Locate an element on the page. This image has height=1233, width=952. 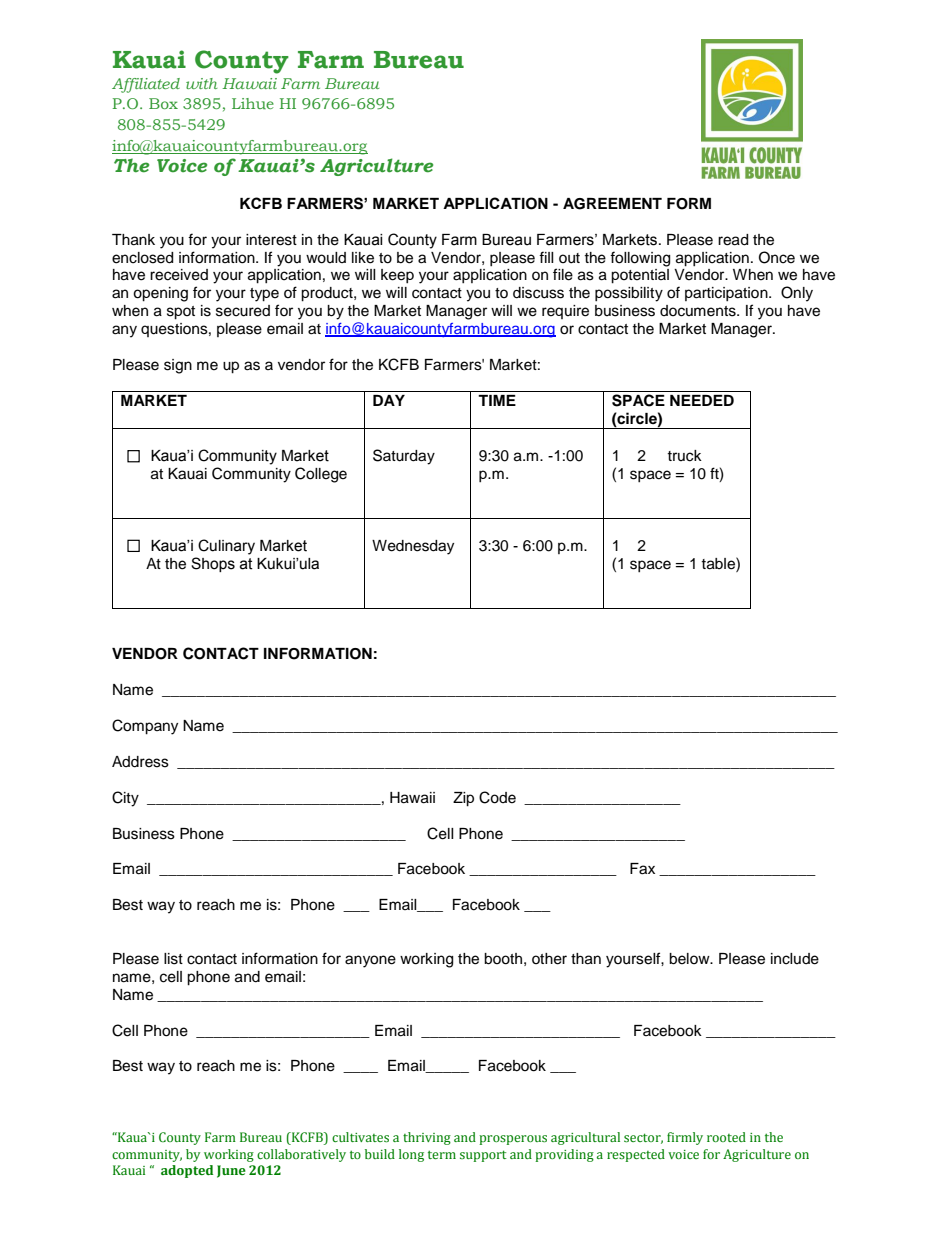
adopted is located at coordinates (187, 1171).
